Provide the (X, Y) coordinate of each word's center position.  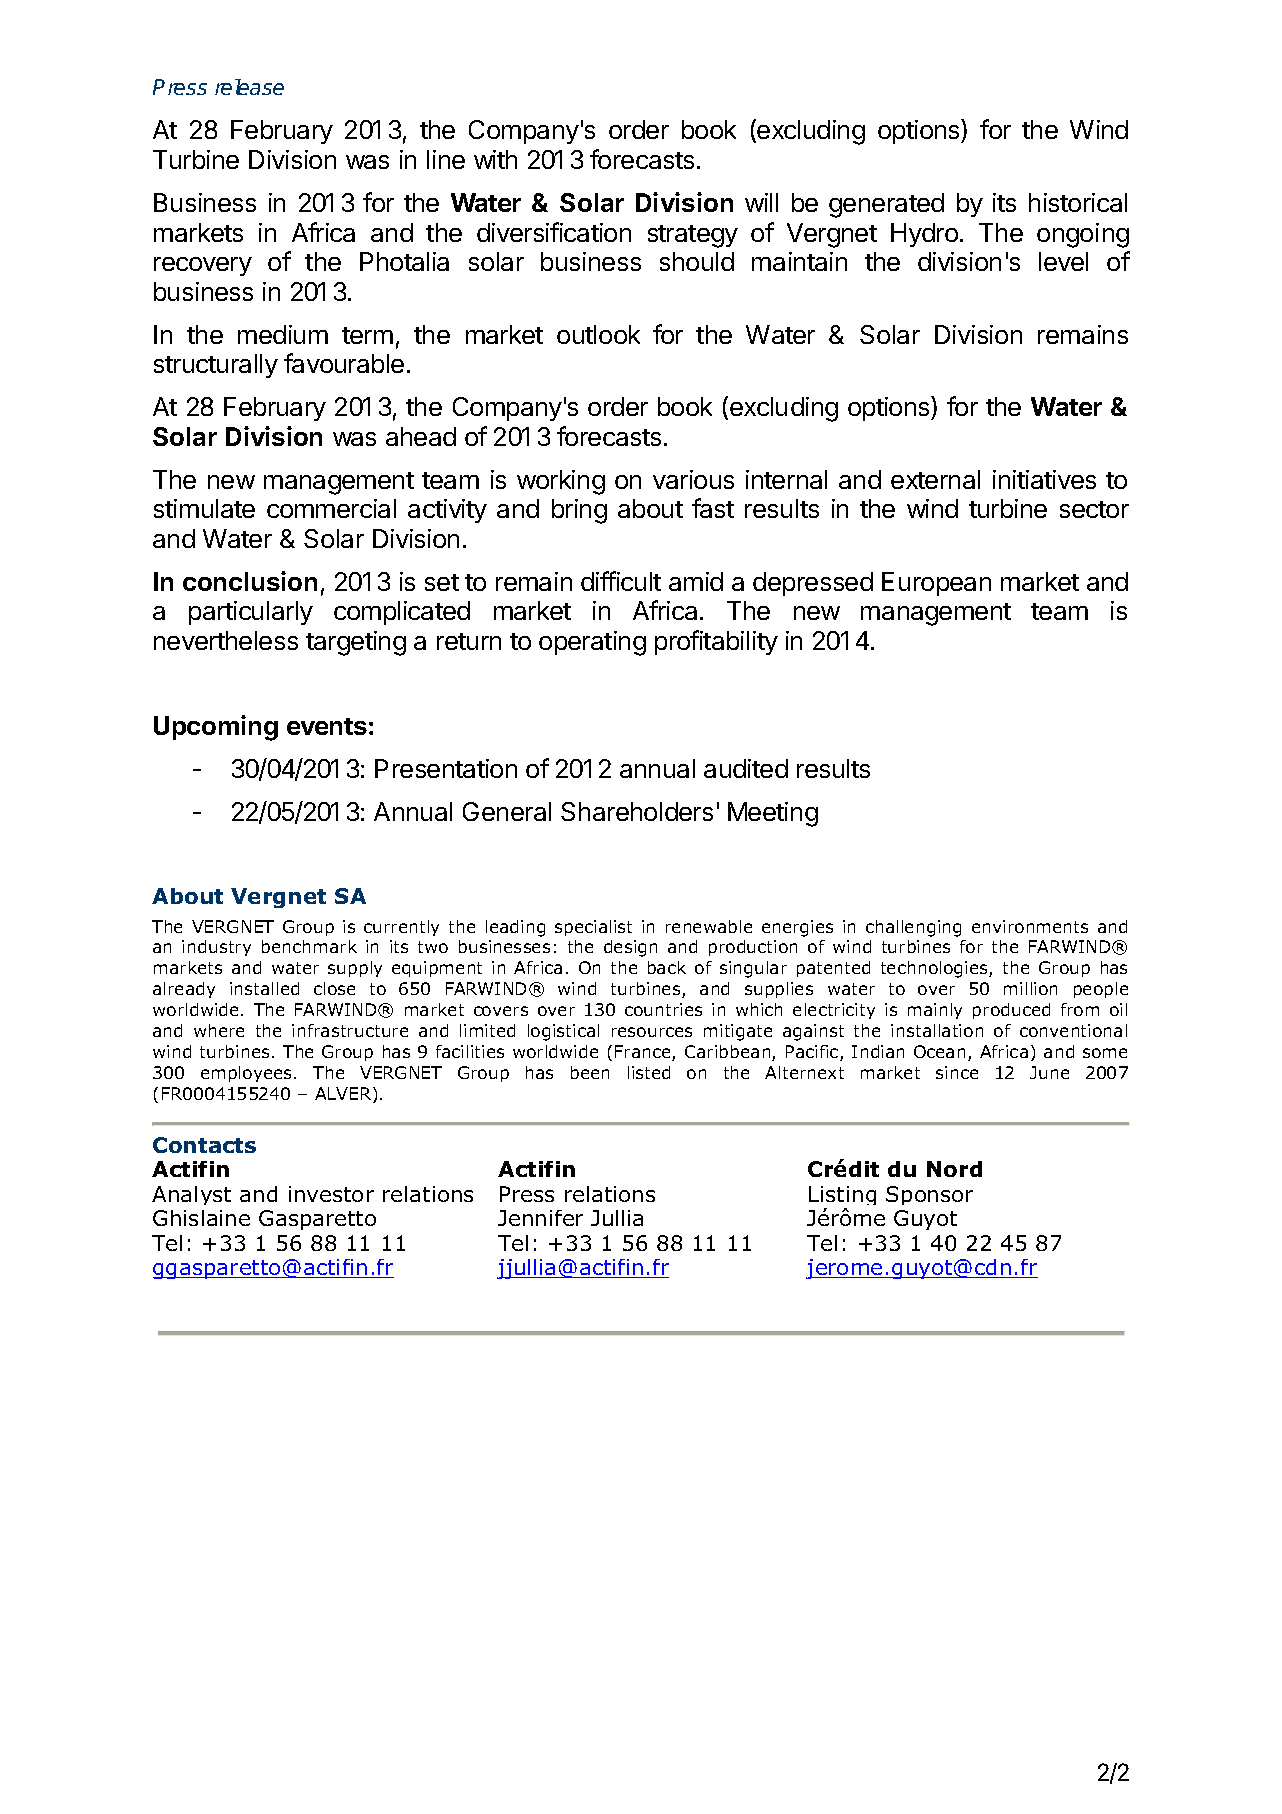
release (249, 87)
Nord (954, 1169)
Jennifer (540, 1218)
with (495, 159)
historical (1078, 202)
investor (331, 1194)
